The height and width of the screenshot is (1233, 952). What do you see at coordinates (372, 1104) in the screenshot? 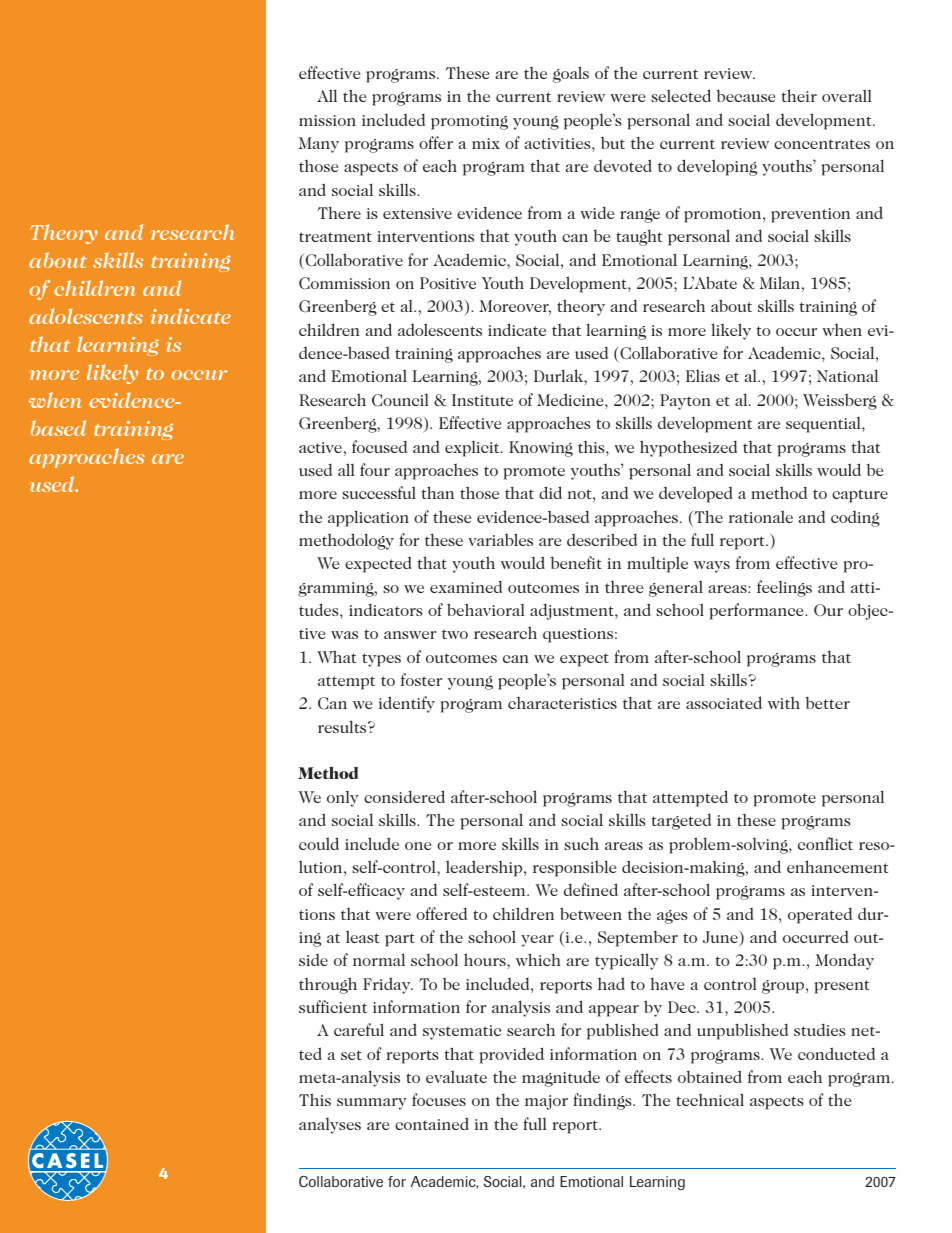
I see `summary` at bounding box center [372, 1104].
